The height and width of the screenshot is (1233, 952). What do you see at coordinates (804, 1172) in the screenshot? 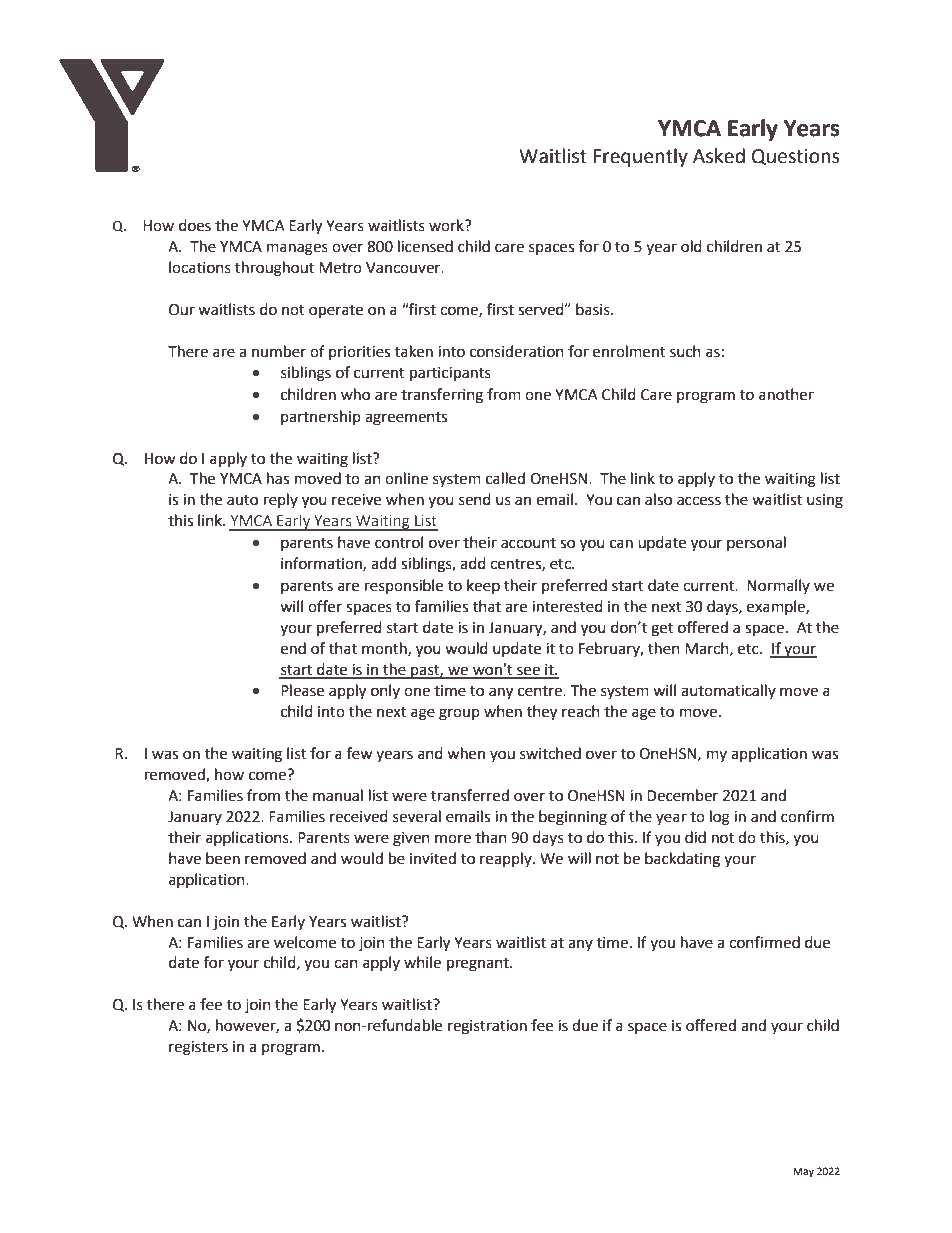
I see `May` at bounding box center [804, 1172].
